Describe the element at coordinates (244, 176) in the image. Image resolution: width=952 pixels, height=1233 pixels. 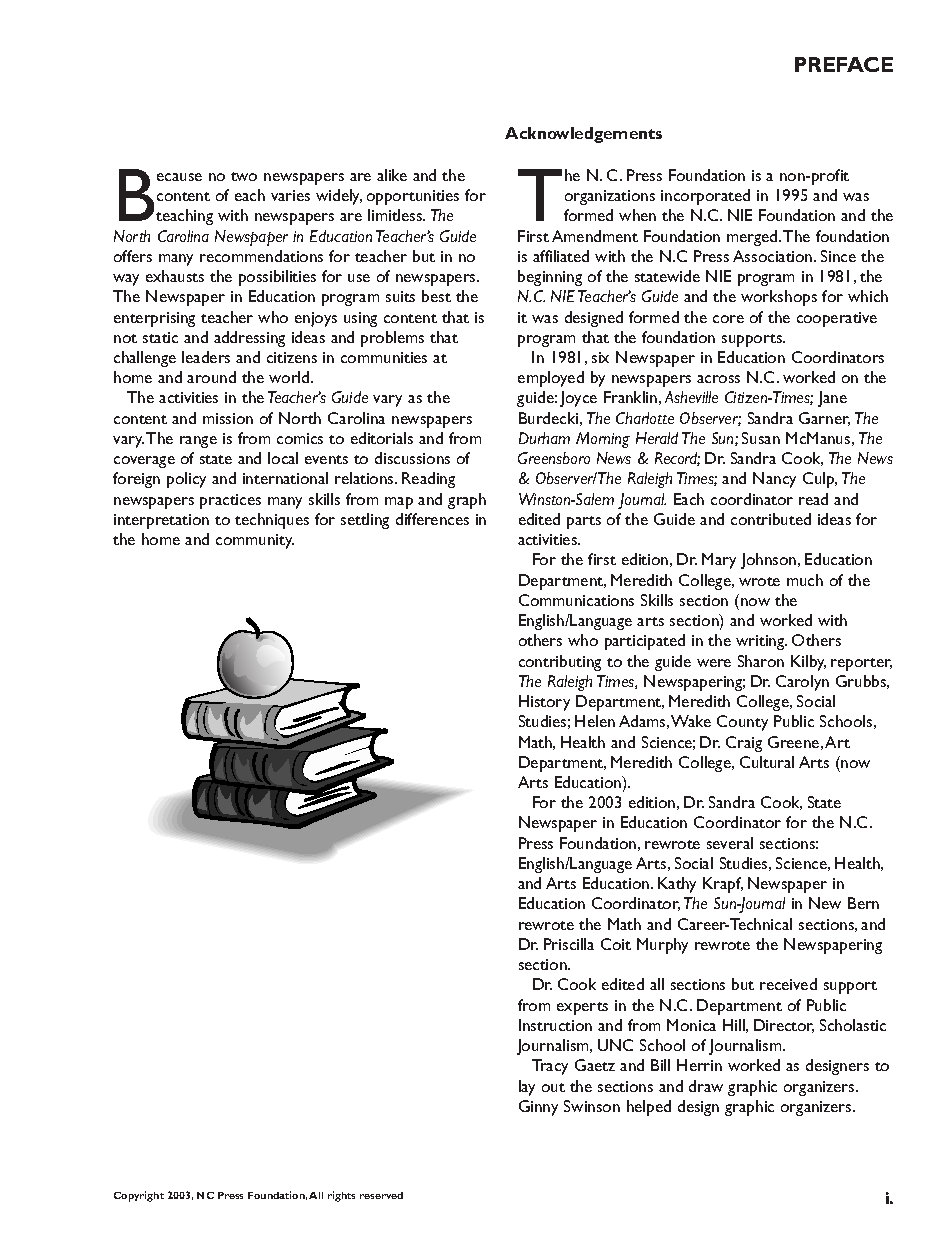
I see `two` at that location.
